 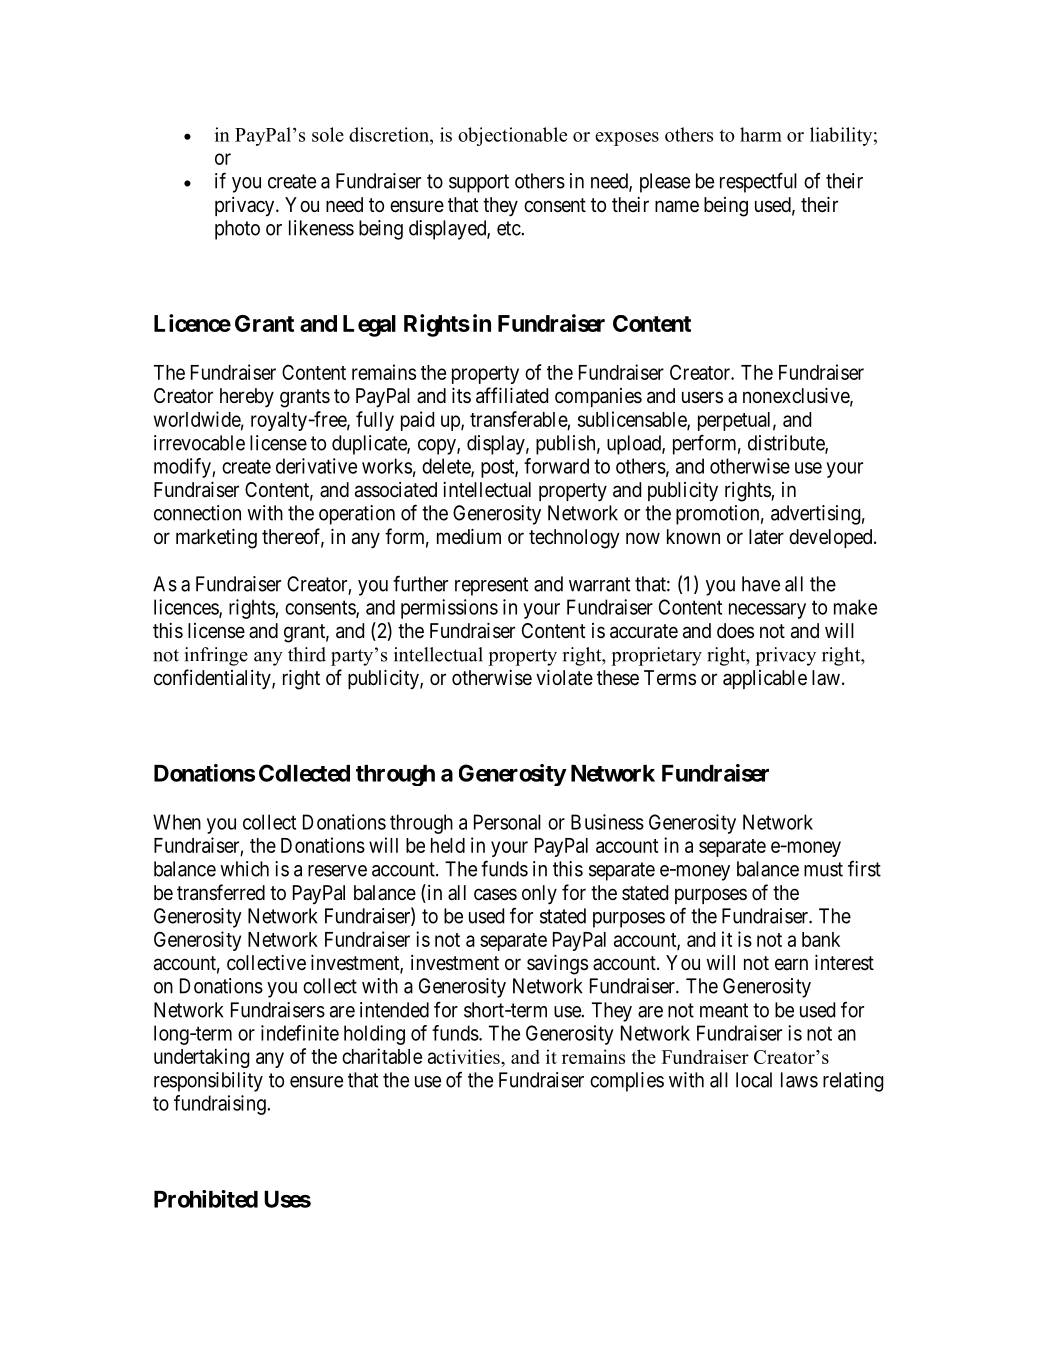 I want to click on violate, so click(x=564, y=677).
